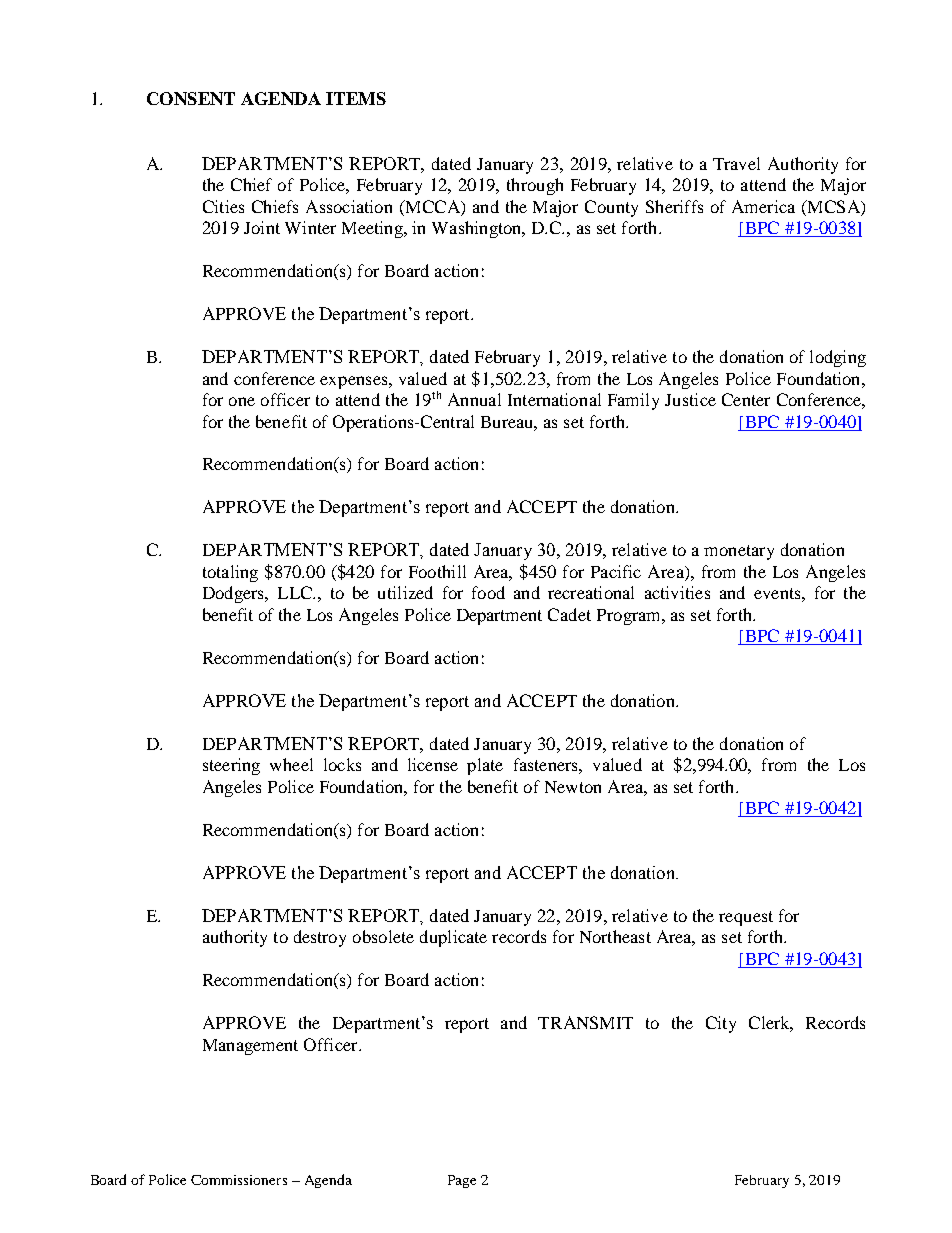 The height and width of the screenshot is (1233, 952). Describe the element at coordinates (736, 163) in the screenshot. I see `Travel` at that location.
